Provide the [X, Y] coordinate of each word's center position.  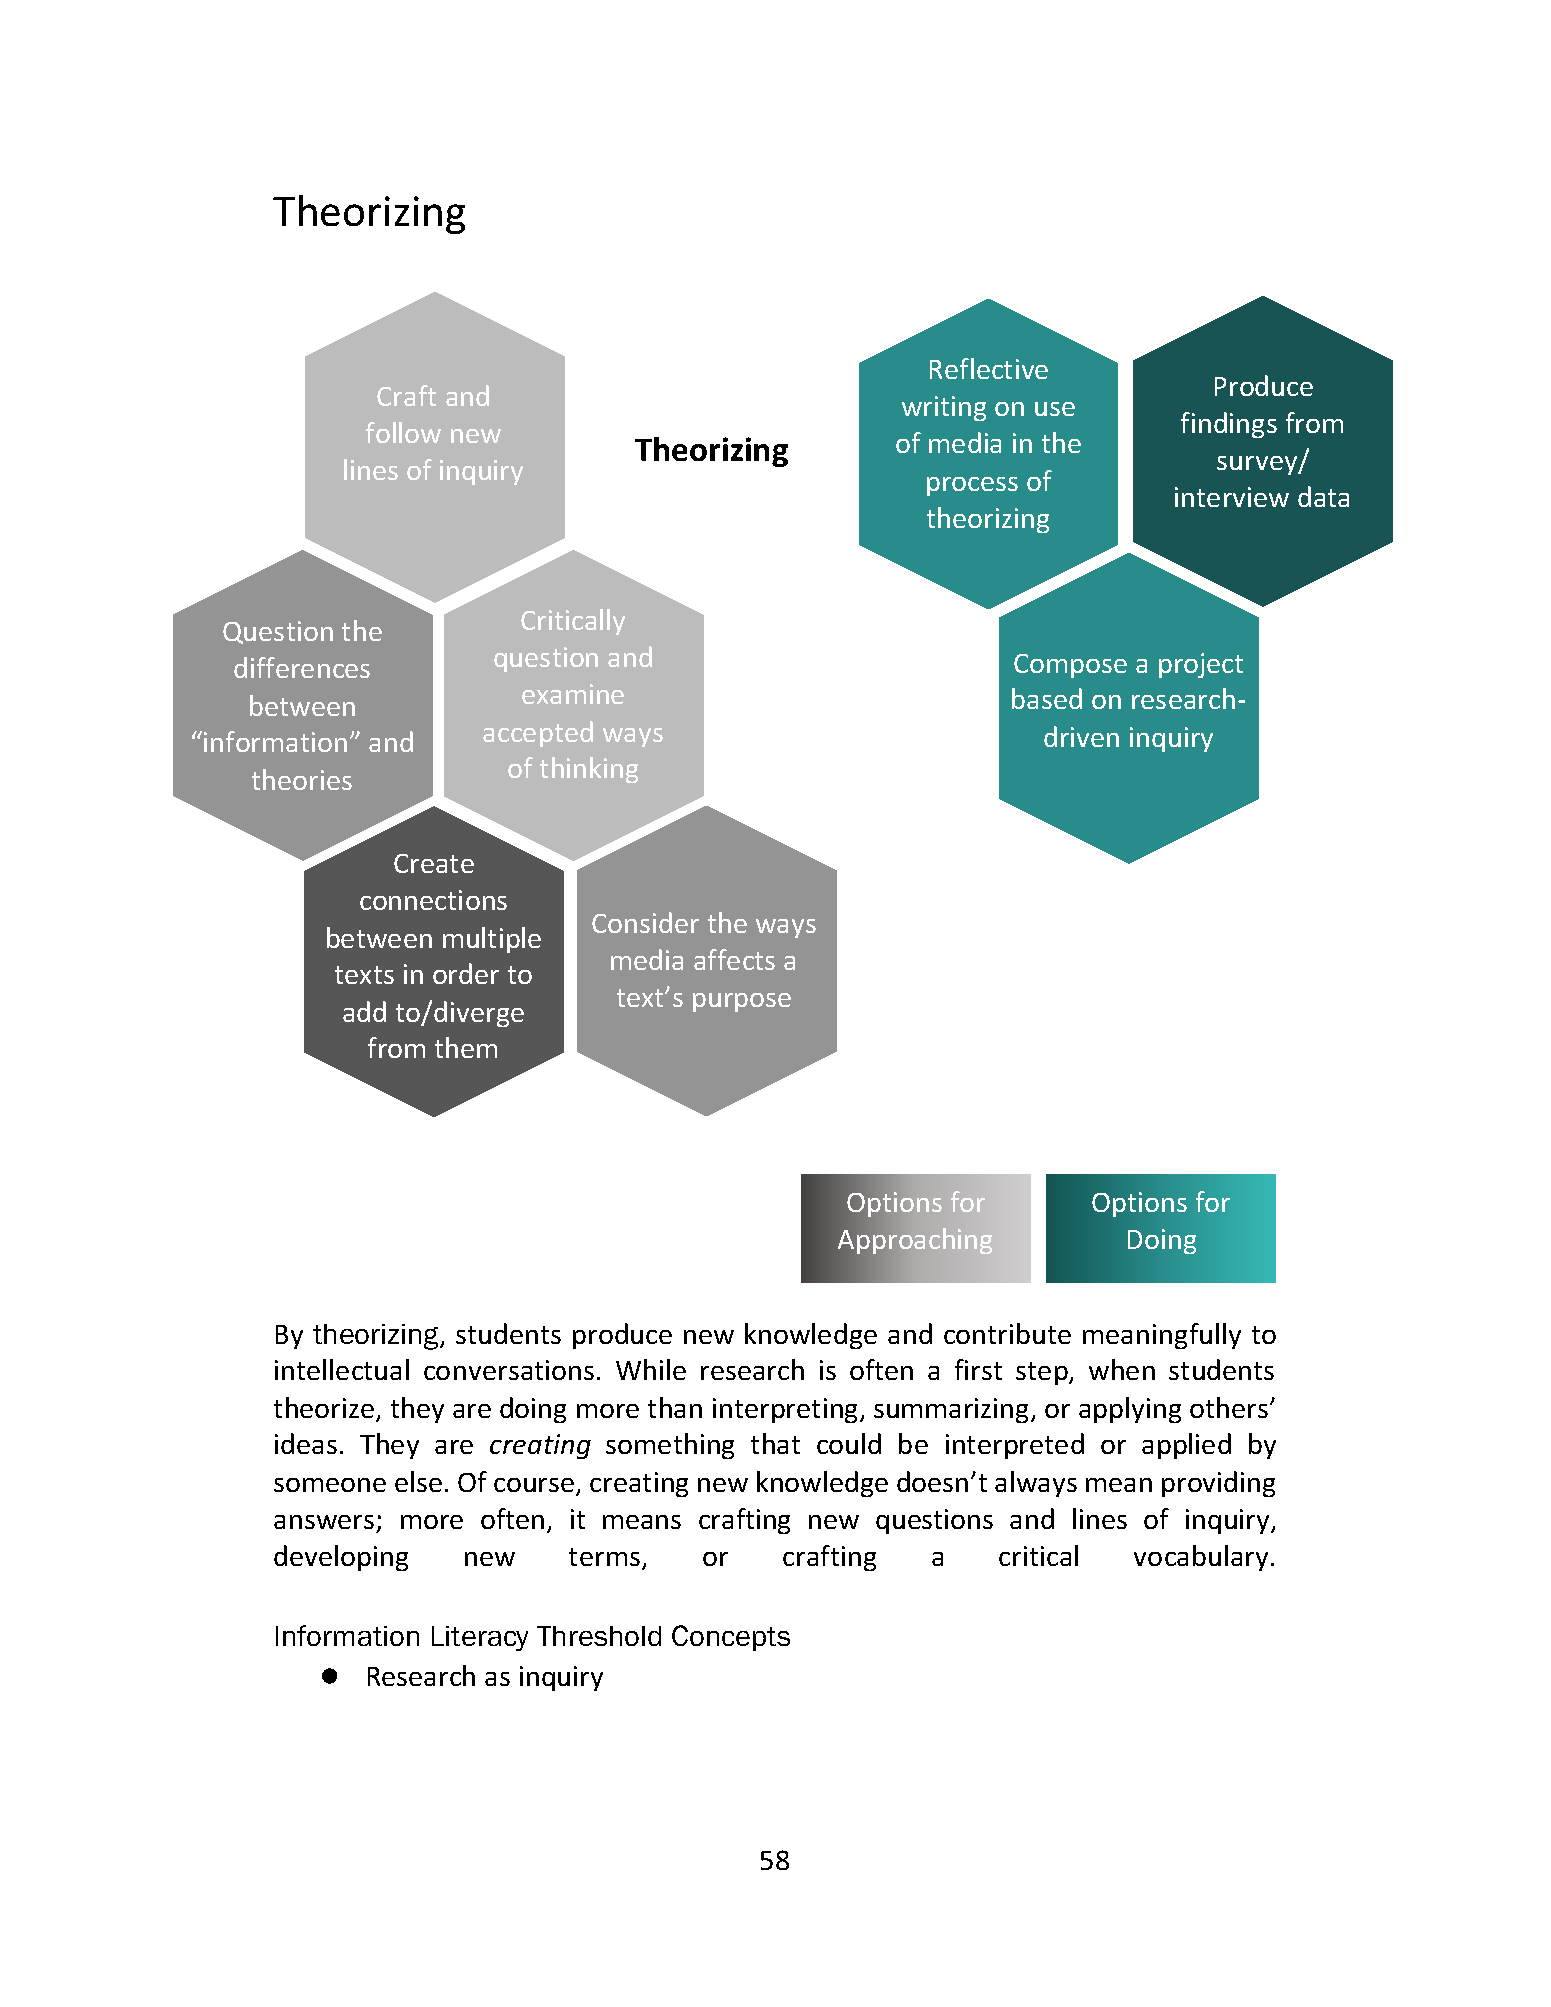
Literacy [480, 1638]
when [1122, 1369]
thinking [589, 770]
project [1201, 665]
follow [403, 432]
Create [434, 863]
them [466, 1047]
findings [1229, 425]
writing [944, 408]
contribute [1007, 1333]
